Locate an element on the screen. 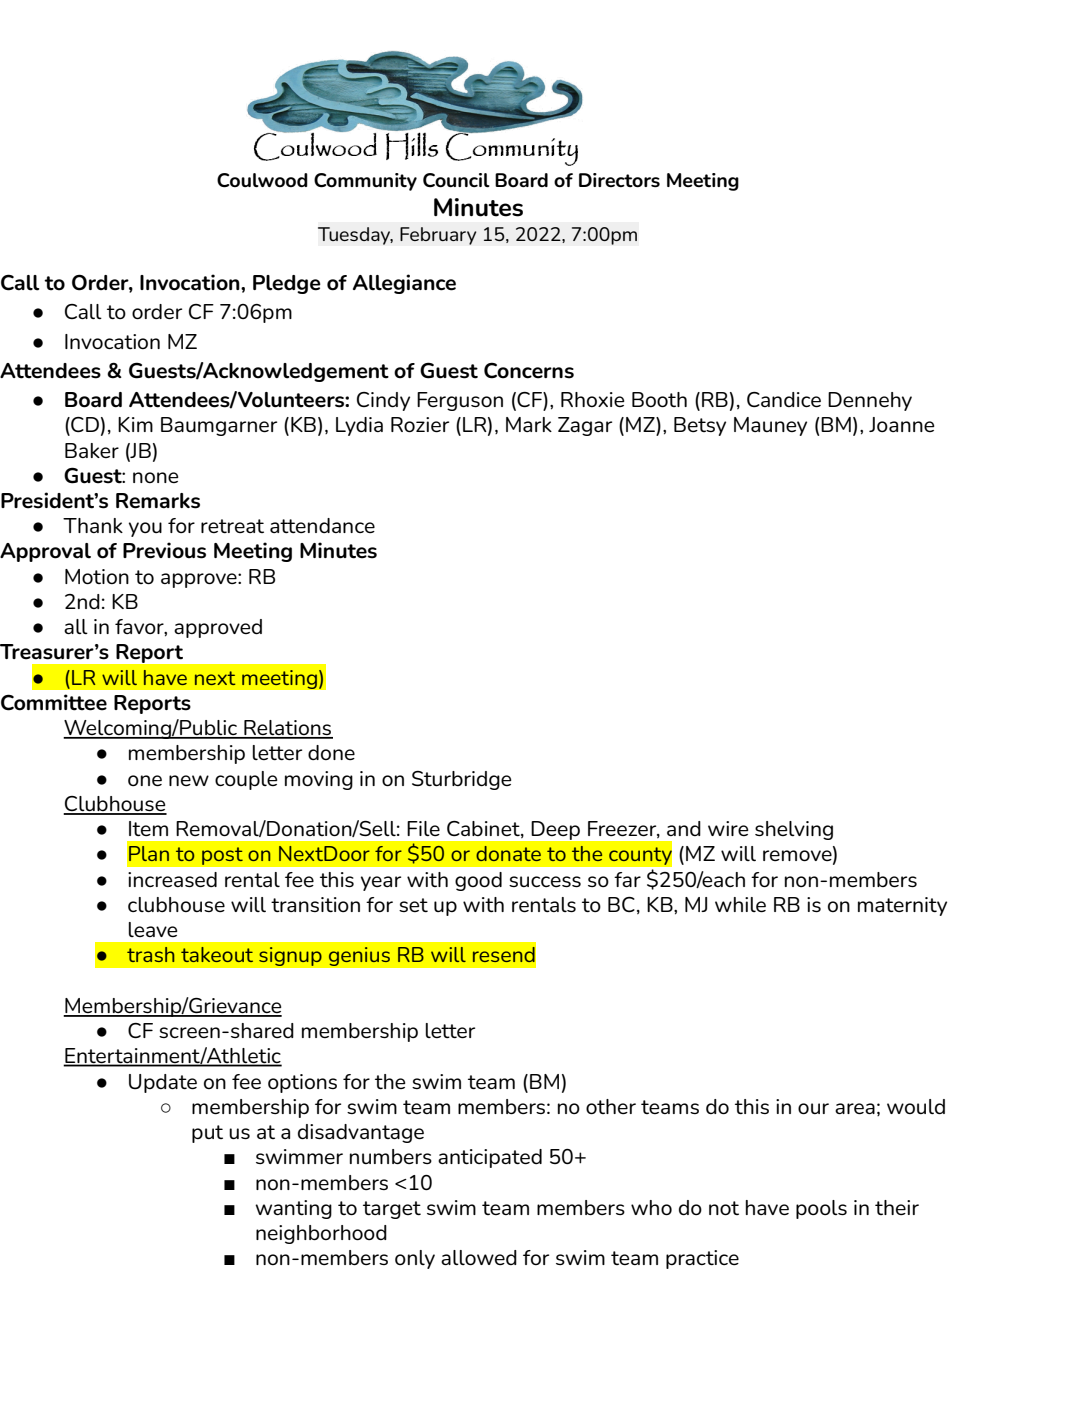  done is located at coordinates (331, 752).
